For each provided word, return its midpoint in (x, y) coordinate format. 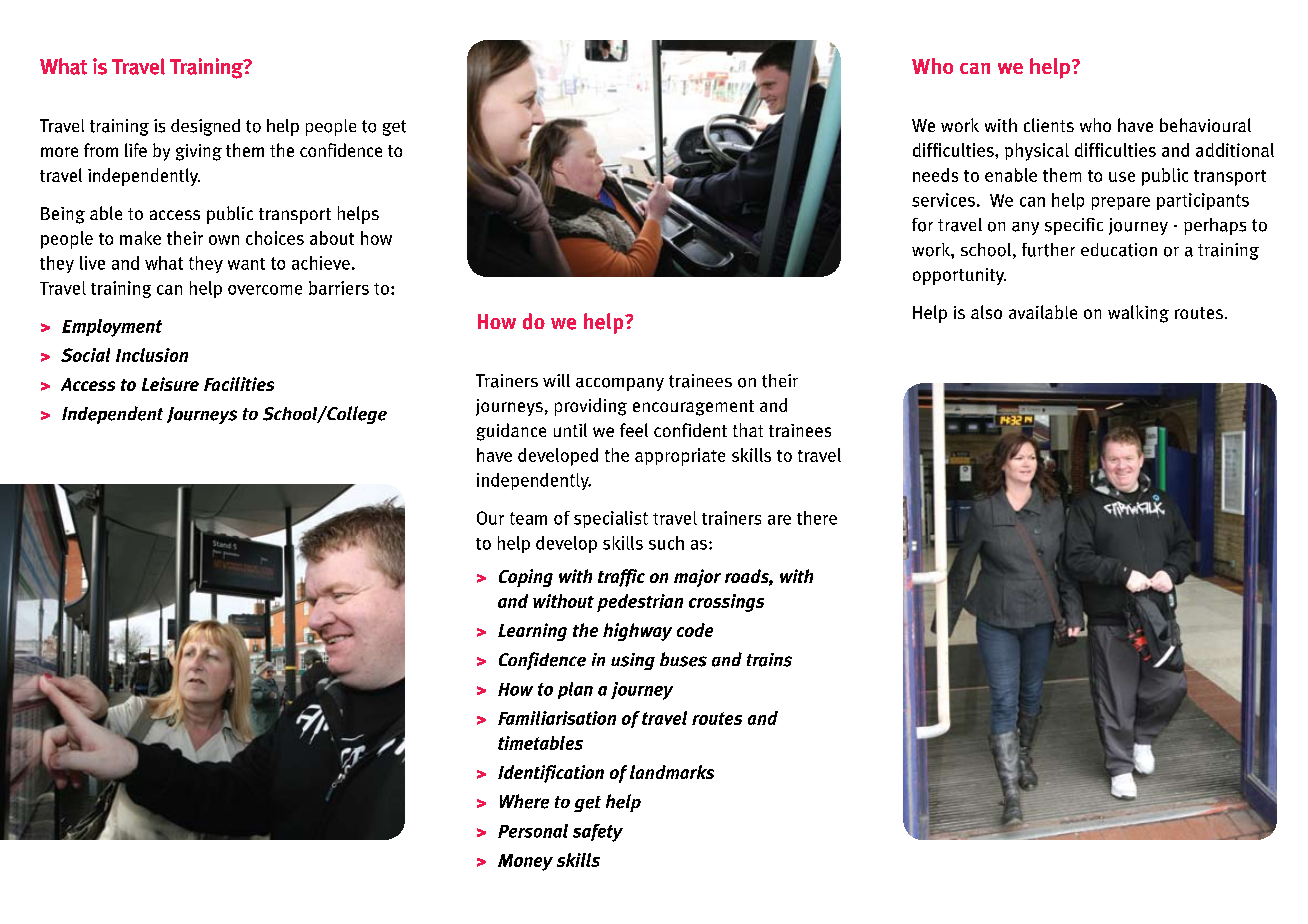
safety (598, 833)
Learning (532, 632)
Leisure (170, 384)
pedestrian (640, 603)
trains (769, 660)
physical (1037, 152)
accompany (620, 384)
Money (525, 862)
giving (199, 152)
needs (935, 175)
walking (1138, 314)
